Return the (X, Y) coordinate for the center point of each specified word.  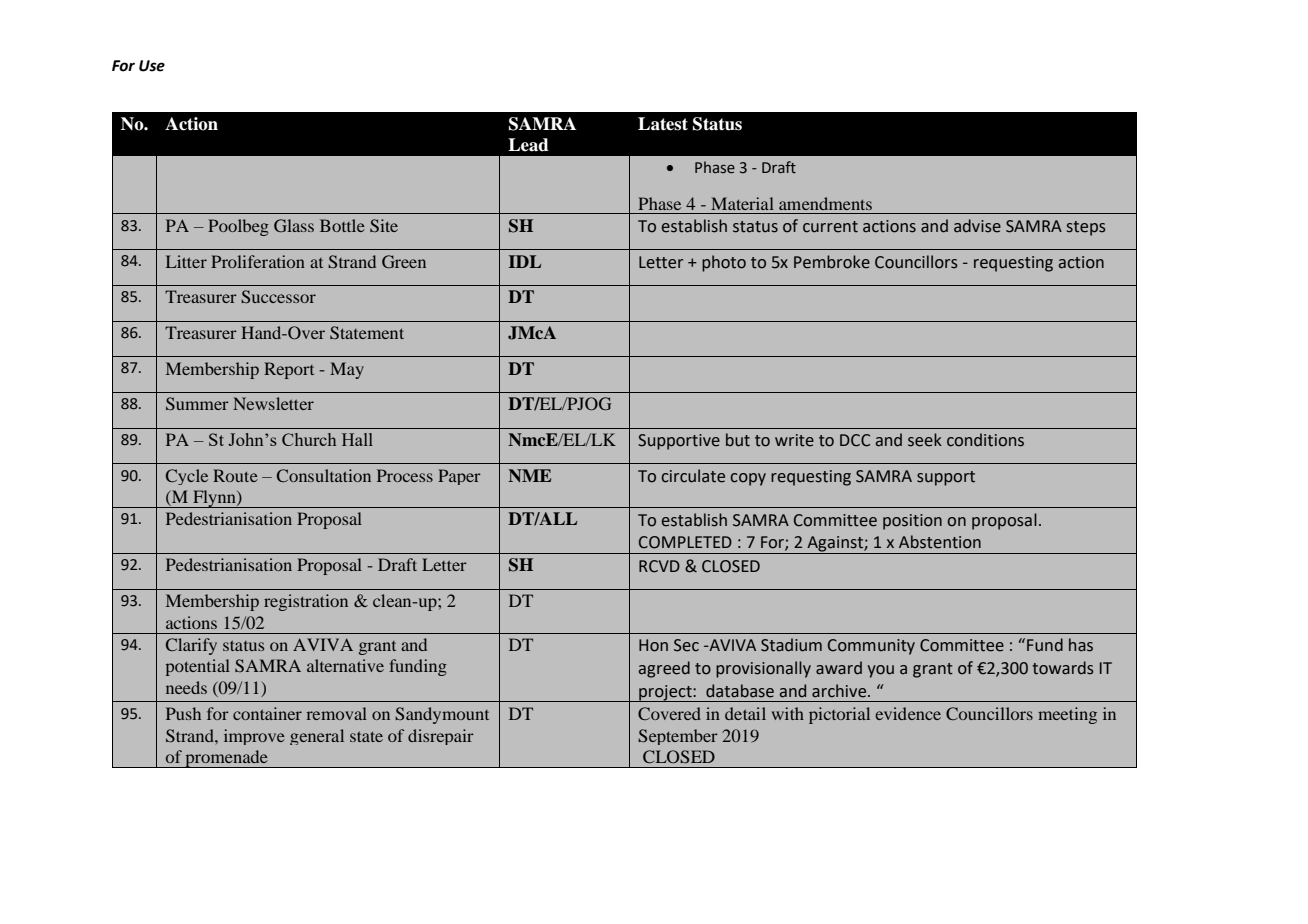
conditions (985, 440)
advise (977, 226)
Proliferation (258, 261)
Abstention (940, 542)
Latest (663, 124)
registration (306, 602)
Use (152, 66)
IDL (525, 261)
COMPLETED (685, 542)
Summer (197, 404)
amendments (825, 203)
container (267, 713)
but (738, 440)
